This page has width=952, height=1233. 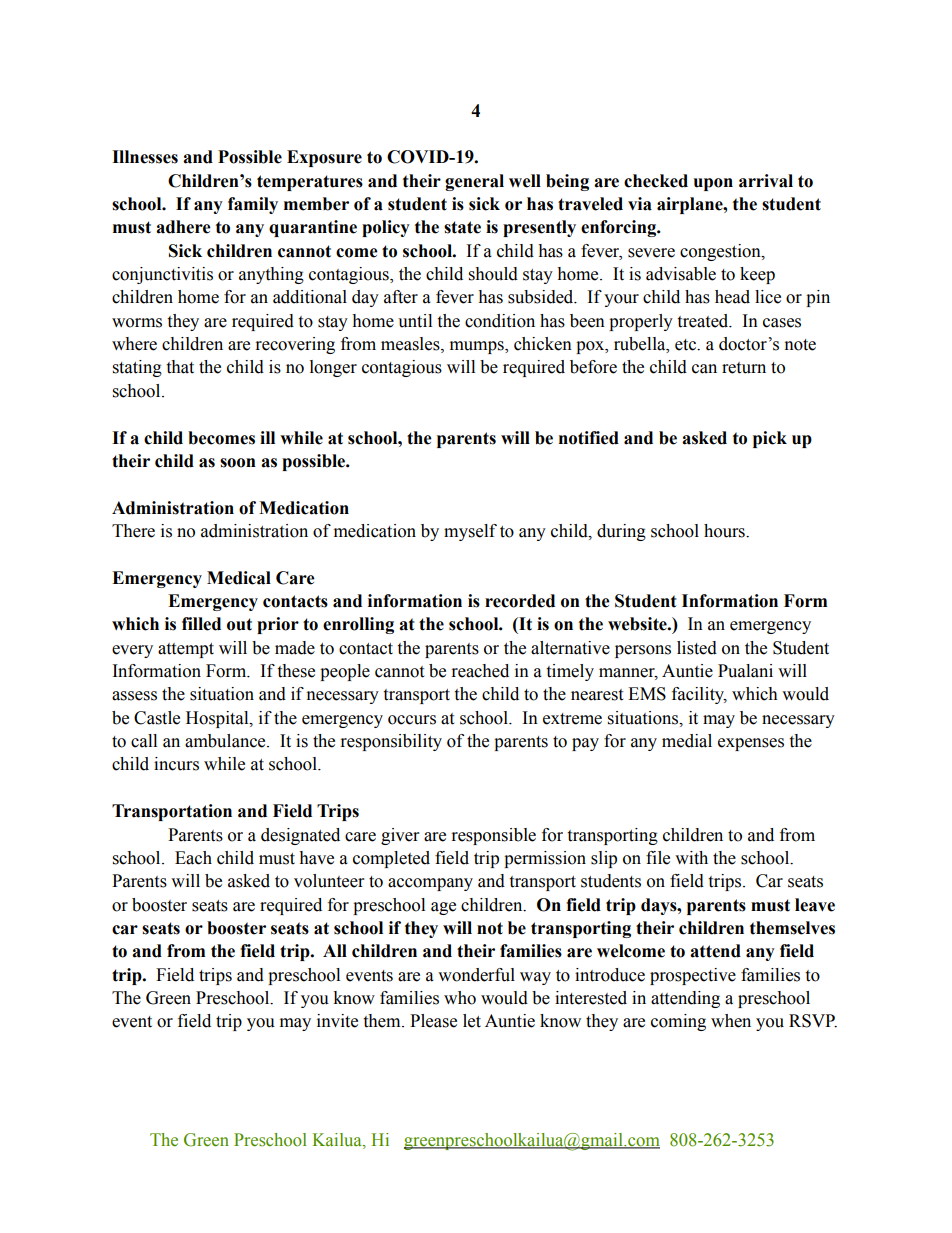 What do you see at coordinates (460, 998) in the page?
I see `who` at bounding box center [460, 998].
